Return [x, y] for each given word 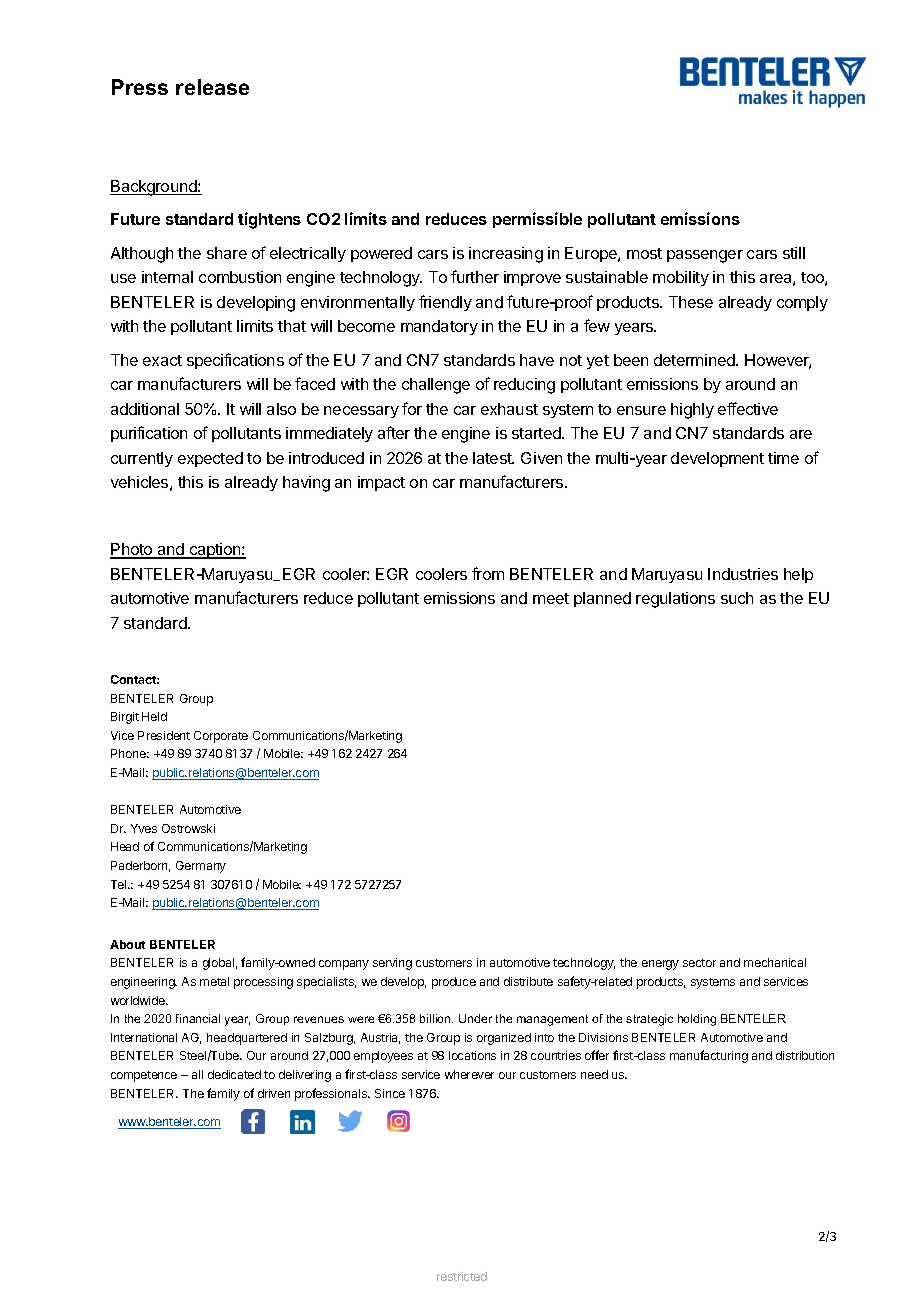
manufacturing [709, 1056]
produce [454, 983]
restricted [462, 1276]
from [488, 573]
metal [214, 981]
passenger [705, 256]
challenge [436, 386]
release [212, 87]
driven [274, 1093]
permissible [537, 220]
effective [748, 408]
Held [154, 716]
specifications [235, 361]
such [737, 598]
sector [699, 963]
